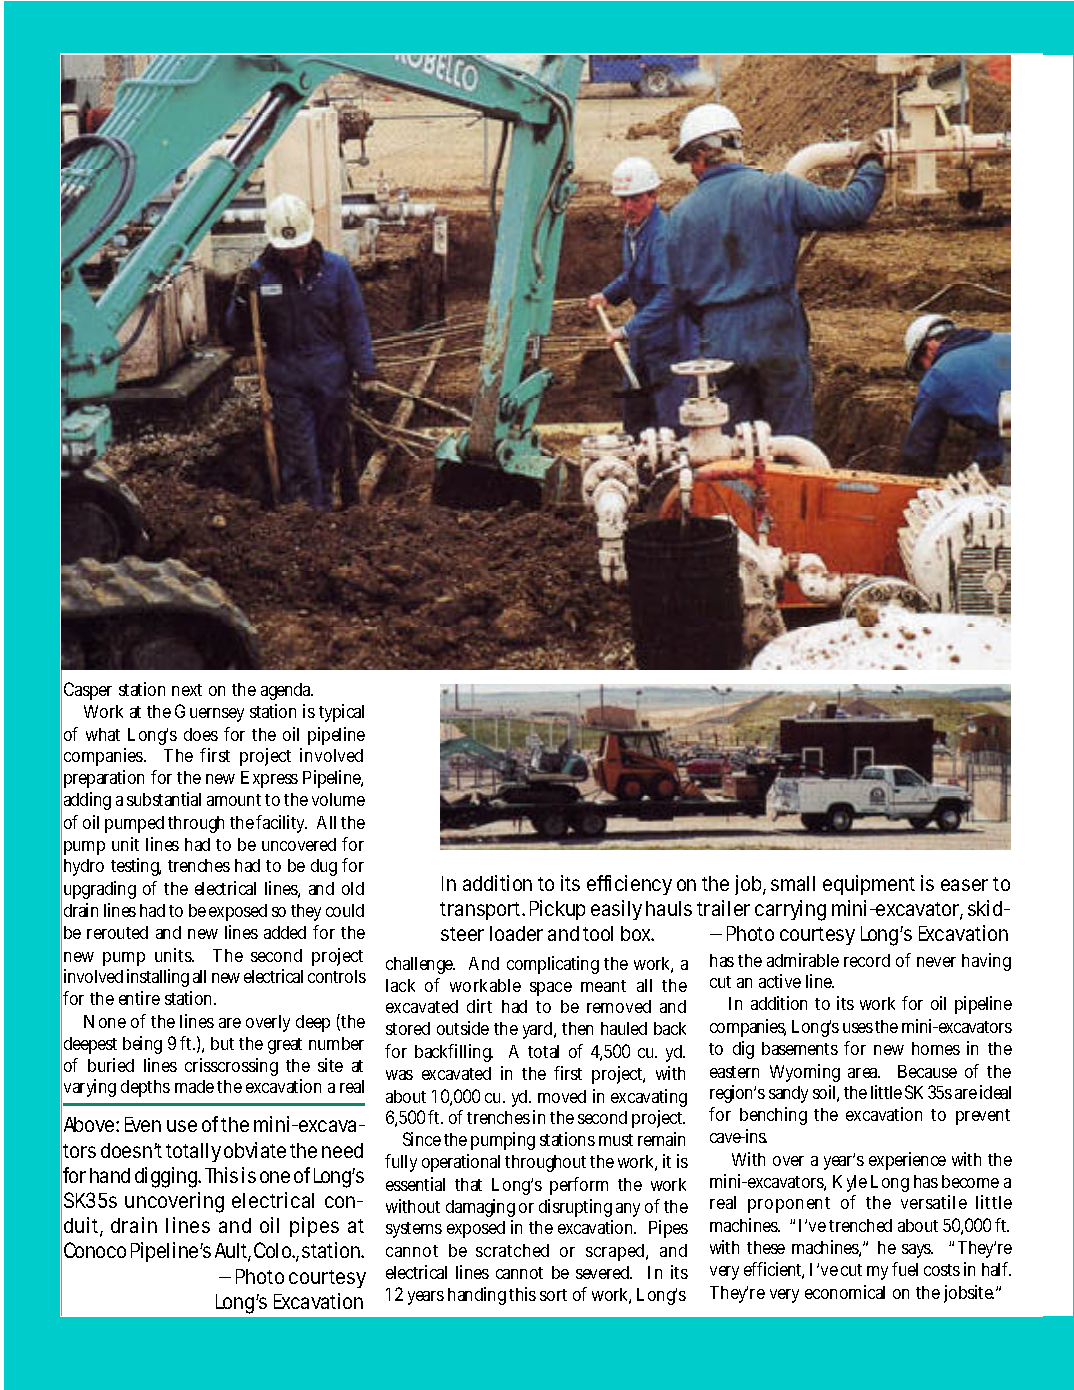  Describe the element at coordinates (551, 989) in the image. I see `space` at that location.
